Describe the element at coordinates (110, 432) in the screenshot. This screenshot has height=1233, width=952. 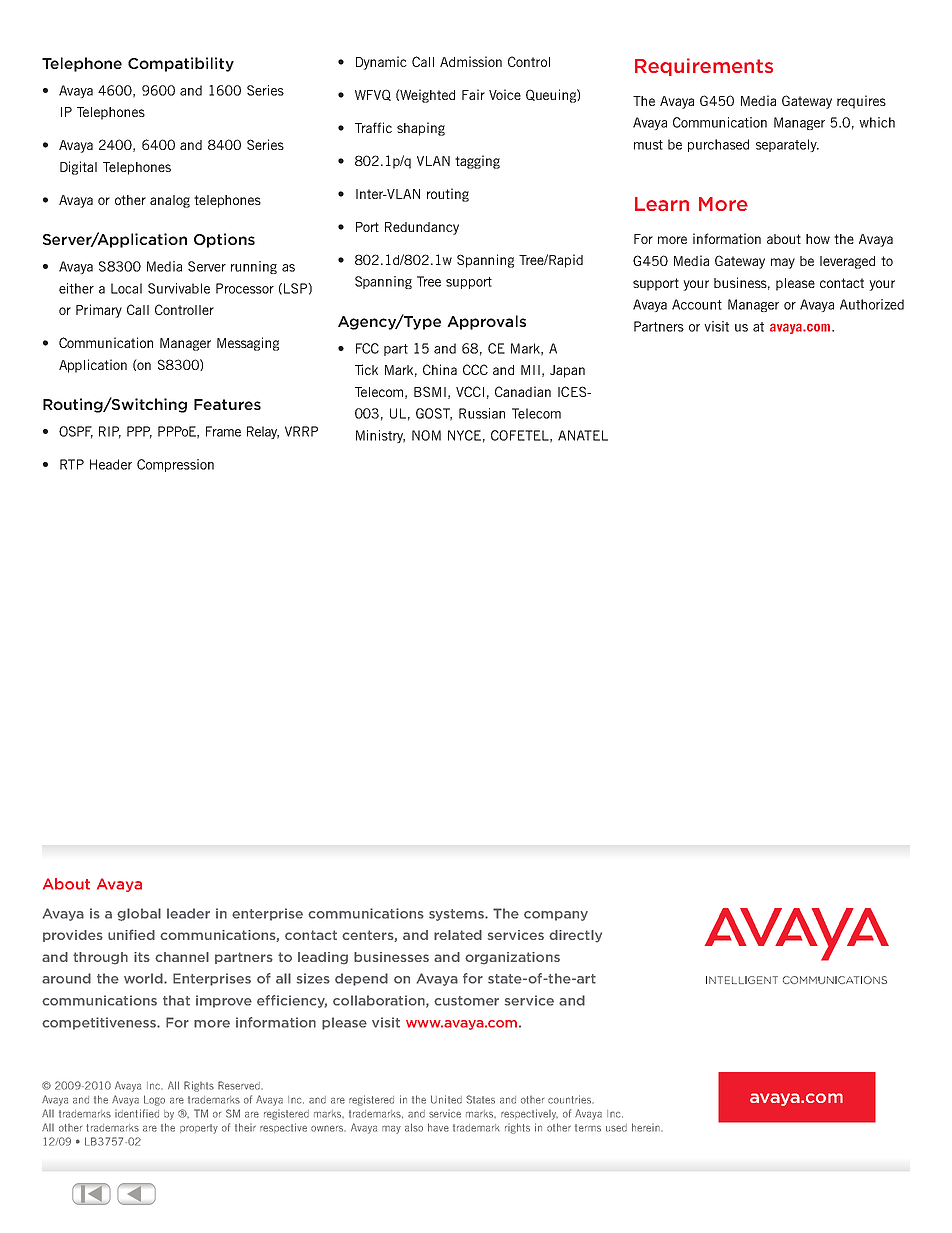
I see `RIP` at that location.
